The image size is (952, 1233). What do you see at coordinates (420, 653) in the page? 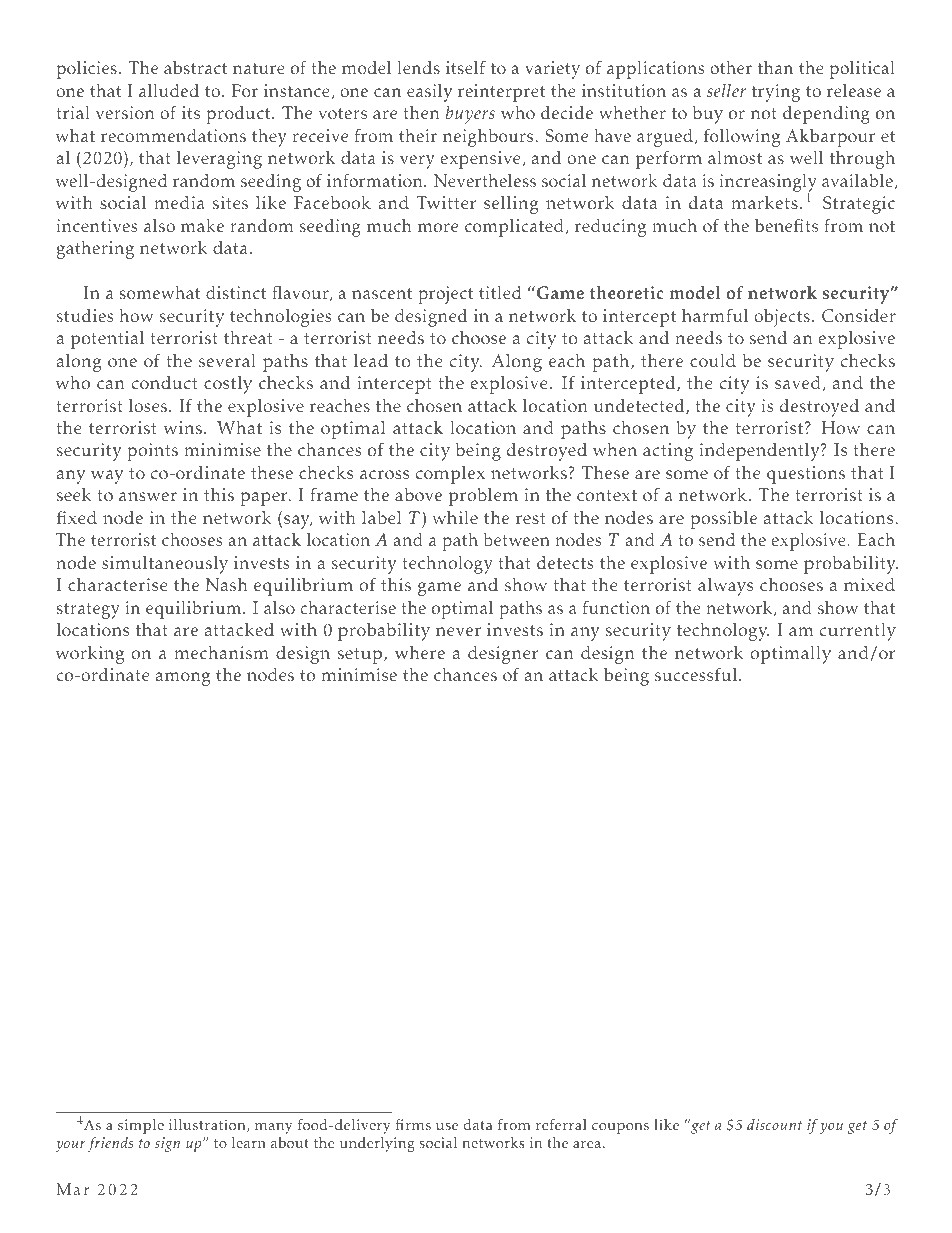
I see `where` at bounding box center [420, 653].
